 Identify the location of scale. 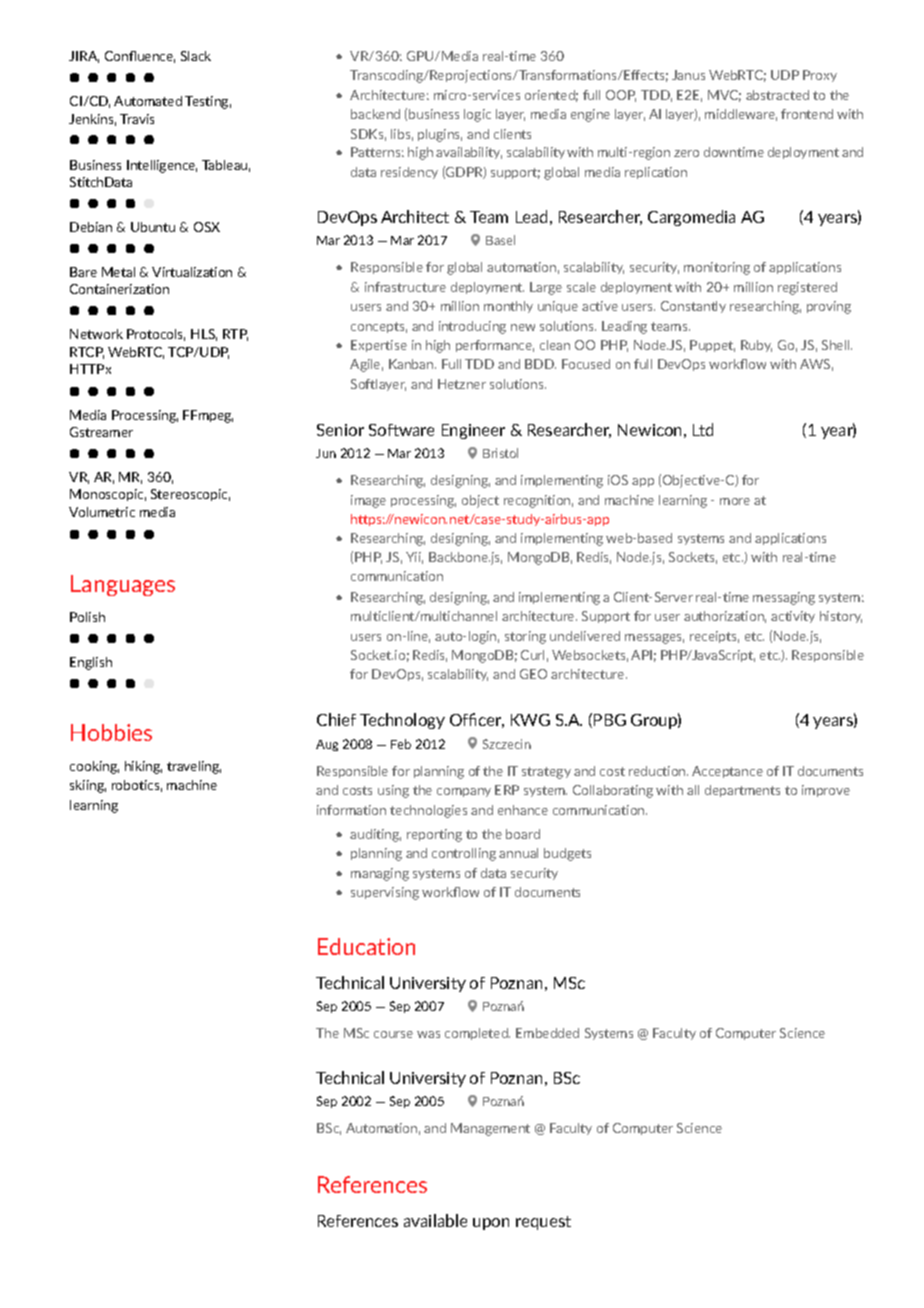
(581, 287).
